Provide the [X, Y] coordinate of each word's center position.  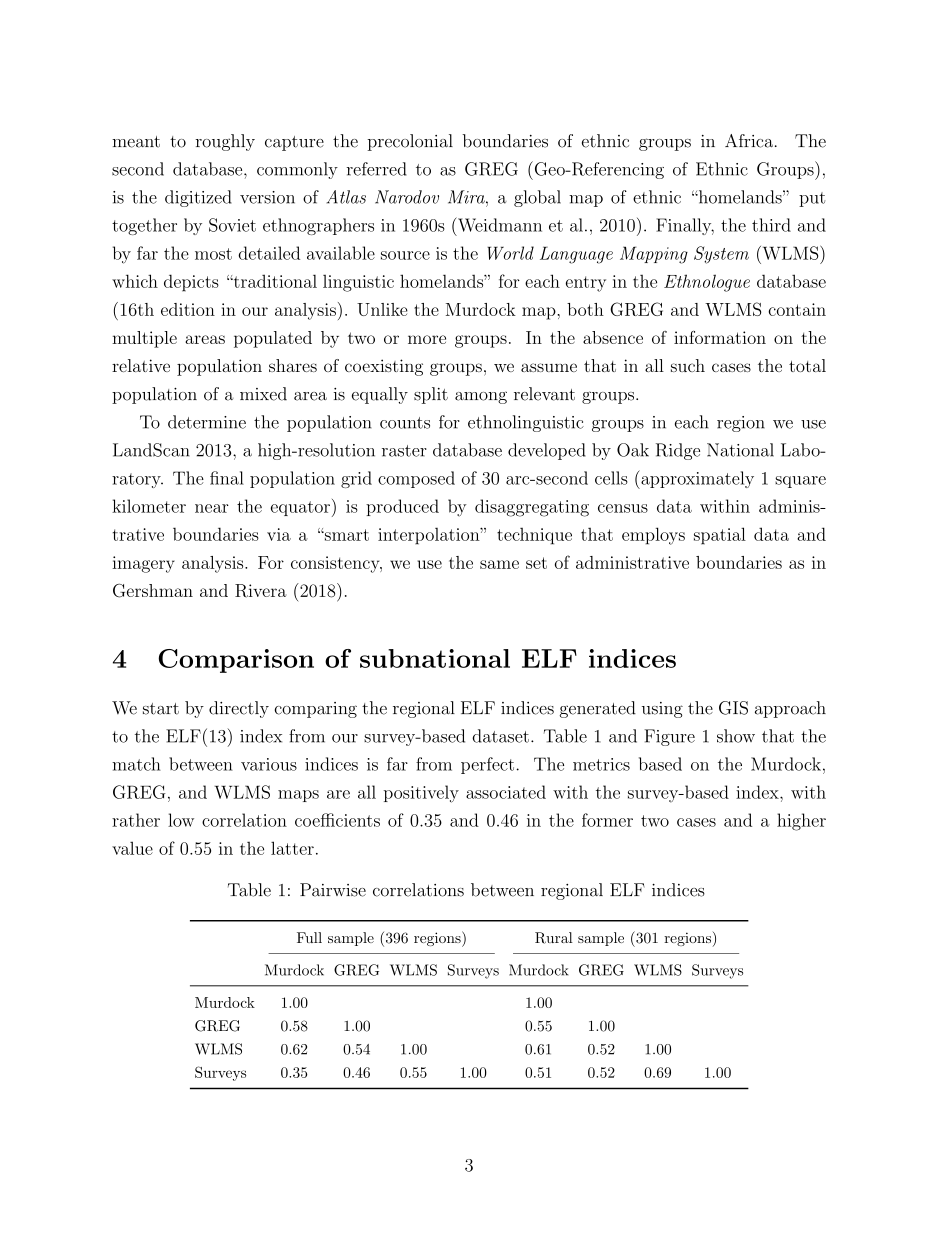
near [212, 508]
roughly [225, 142]
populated [273, 339]
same [499, 564]
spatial [720, 536]
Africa [749, 141]
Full [309, 937]
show [736, 736]
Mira [467, 197]
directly [239, 709]
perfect [487, 765]
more [427, 339]
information [720, 337]
